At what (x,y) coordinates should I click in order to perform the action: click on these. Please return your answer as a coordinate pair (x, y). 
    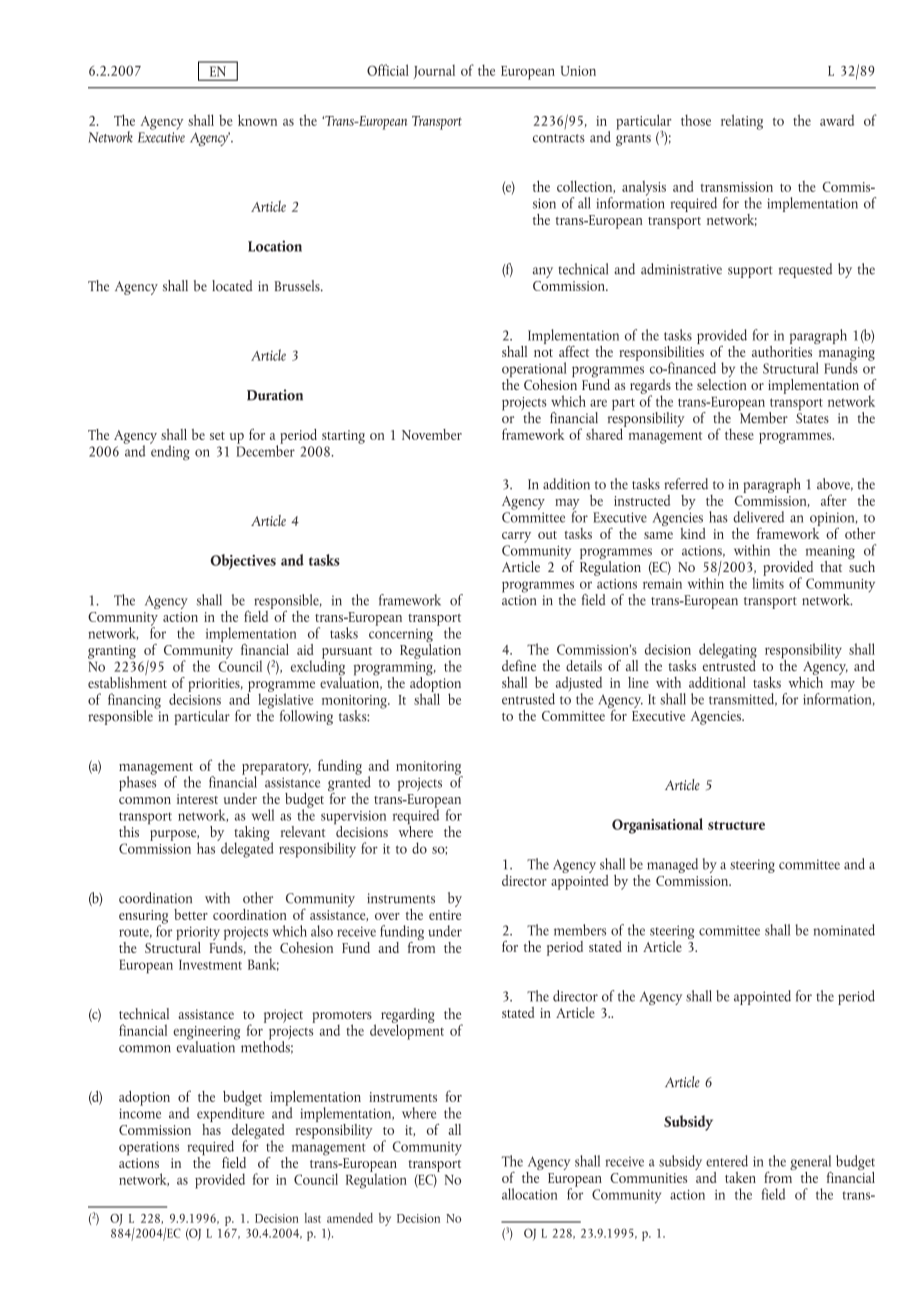
    Looking at the image, I should click on (739, 434).
